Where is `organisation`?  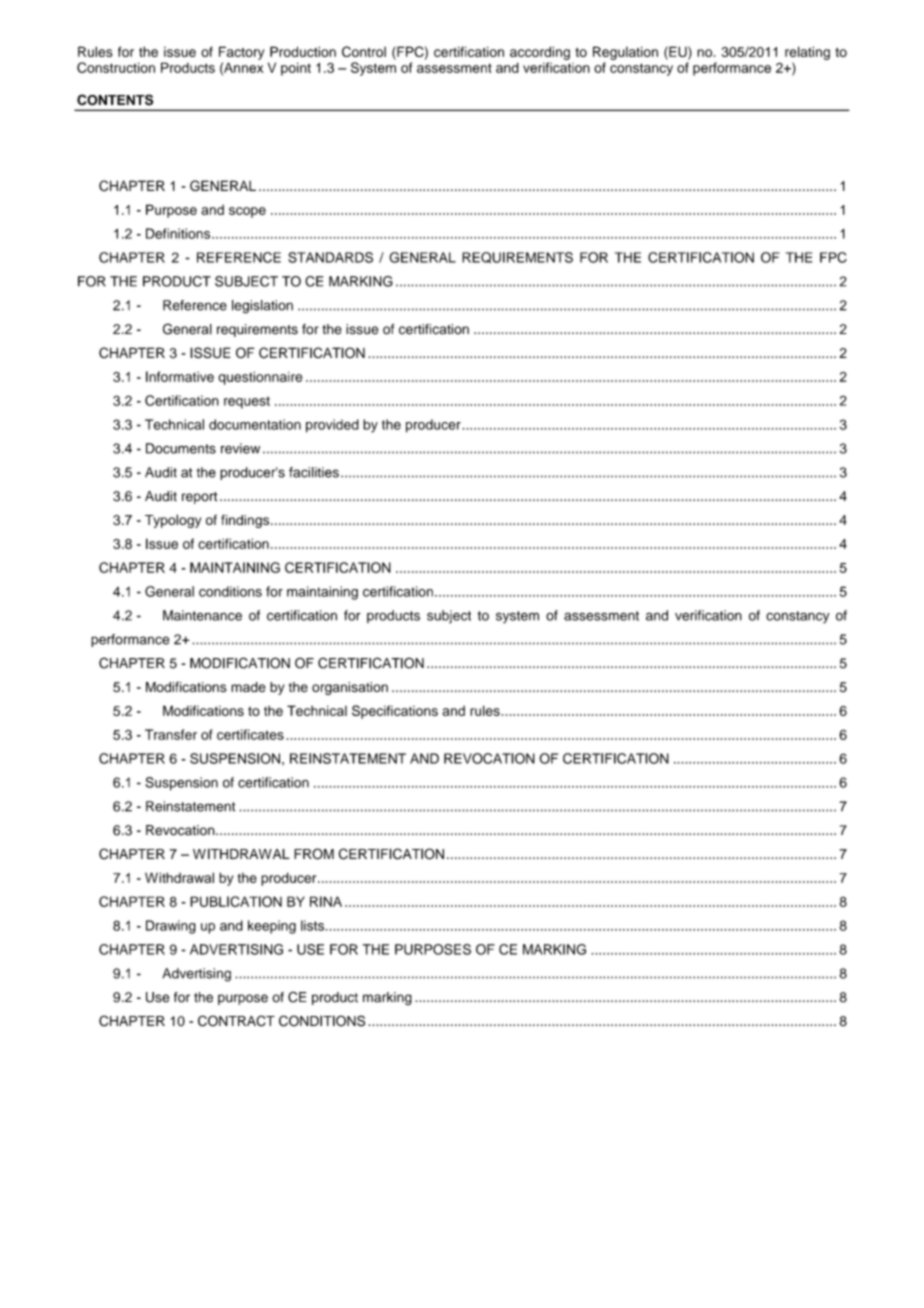 organisation is located at coordinates (350, 688).
